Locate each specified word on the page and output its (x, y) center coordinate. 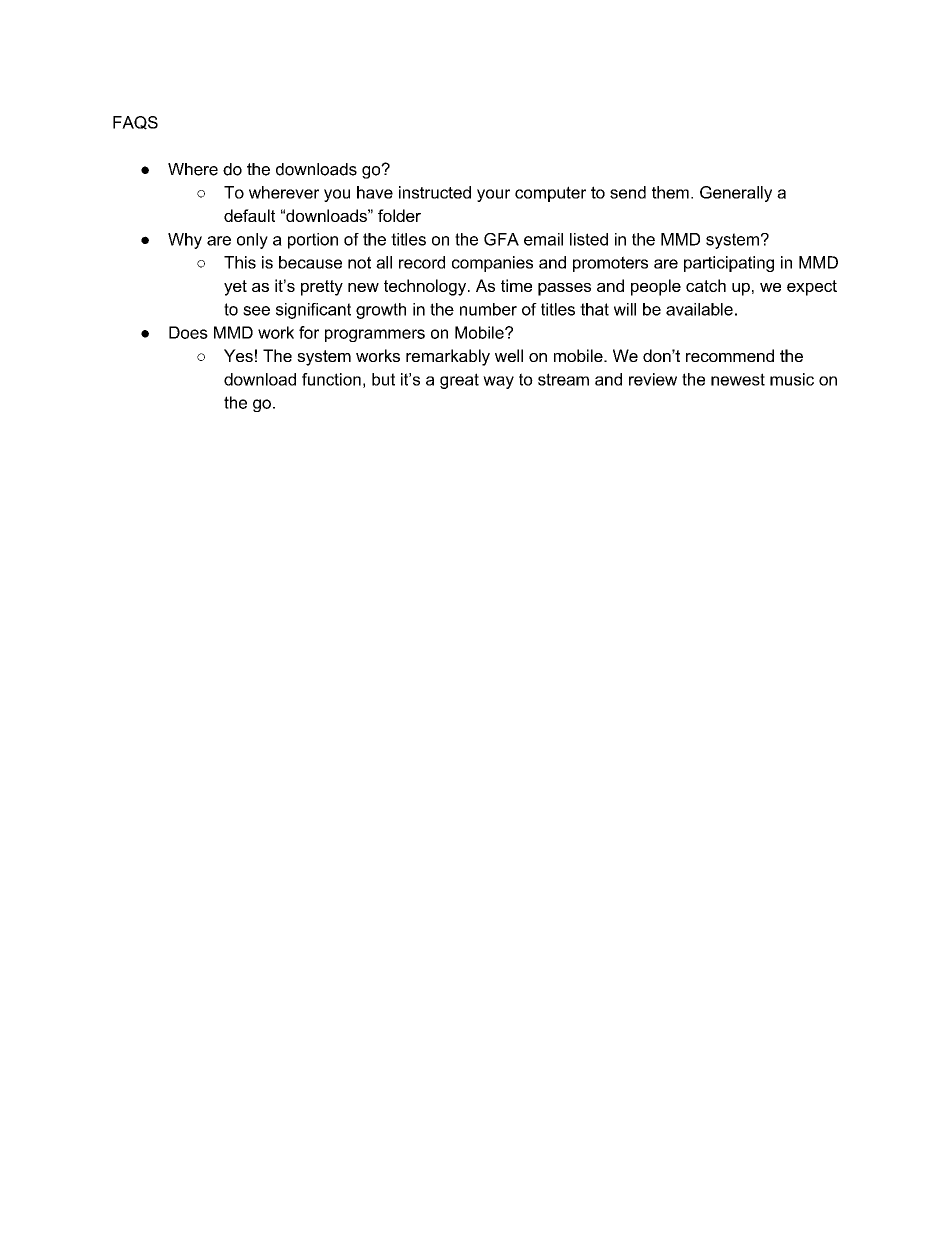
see (256, 311)
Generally (736, 194)
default (249, 215)
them (670, 192)
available (699, 309)
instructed (435, 192)
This (240, 262)
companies (492, 264)
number (488, 309)
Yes (238, 355)
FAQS (135, 123)
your (493, 195)
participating (729, 264)
